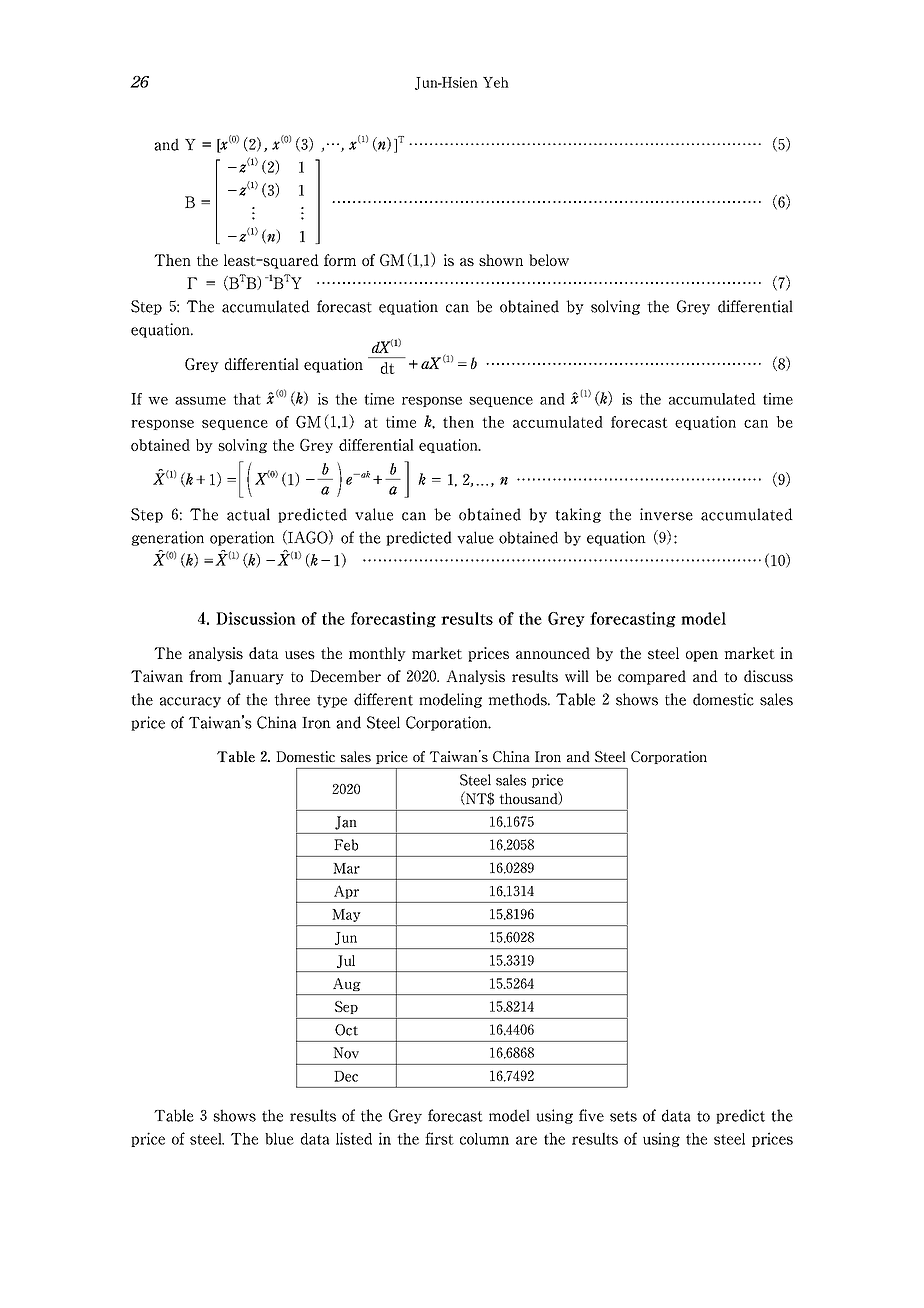 The image size is (924, 1308). I want to click on blue, so click(279, 1139).
